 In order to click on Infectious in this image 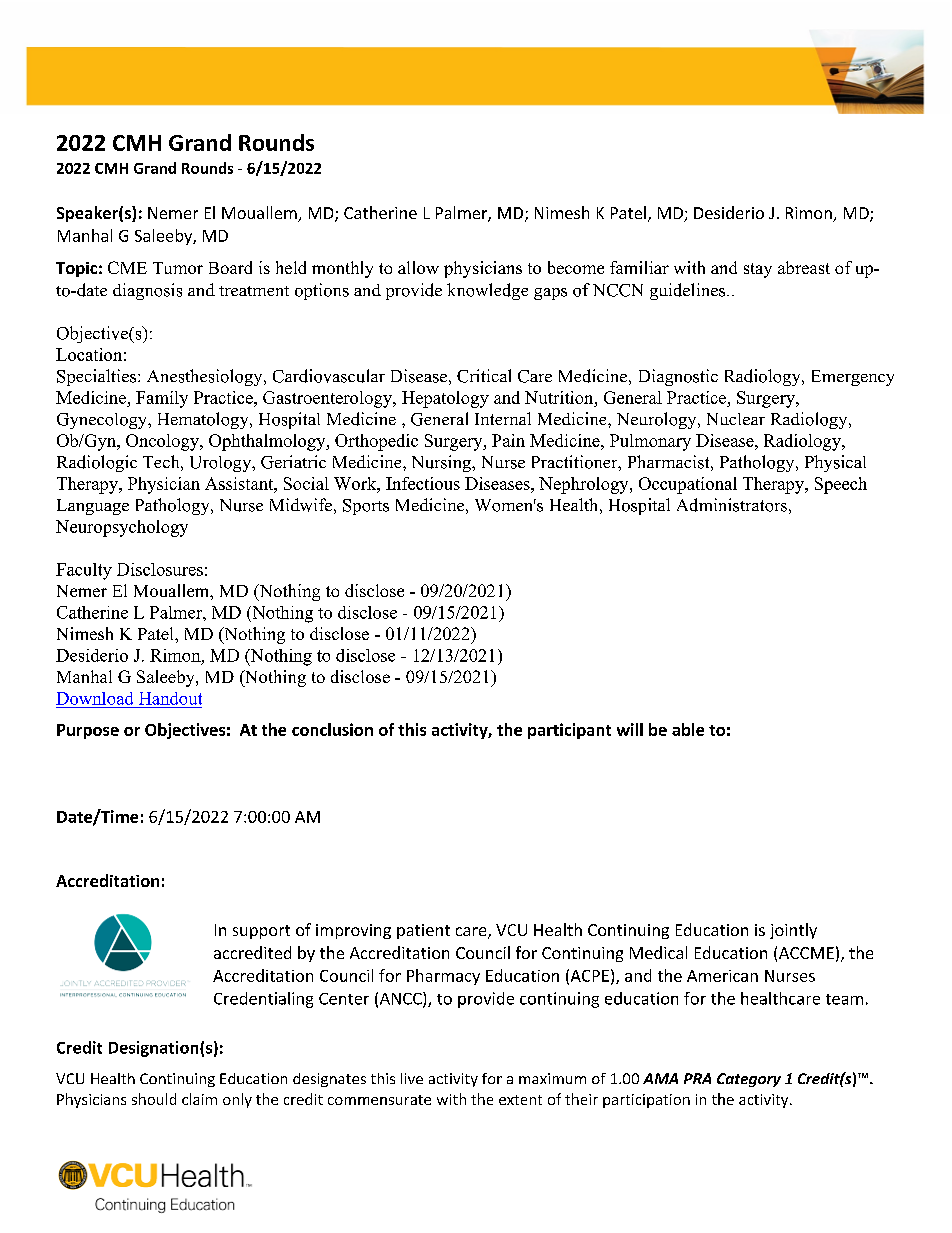, I will do `click(423, 483)`.
